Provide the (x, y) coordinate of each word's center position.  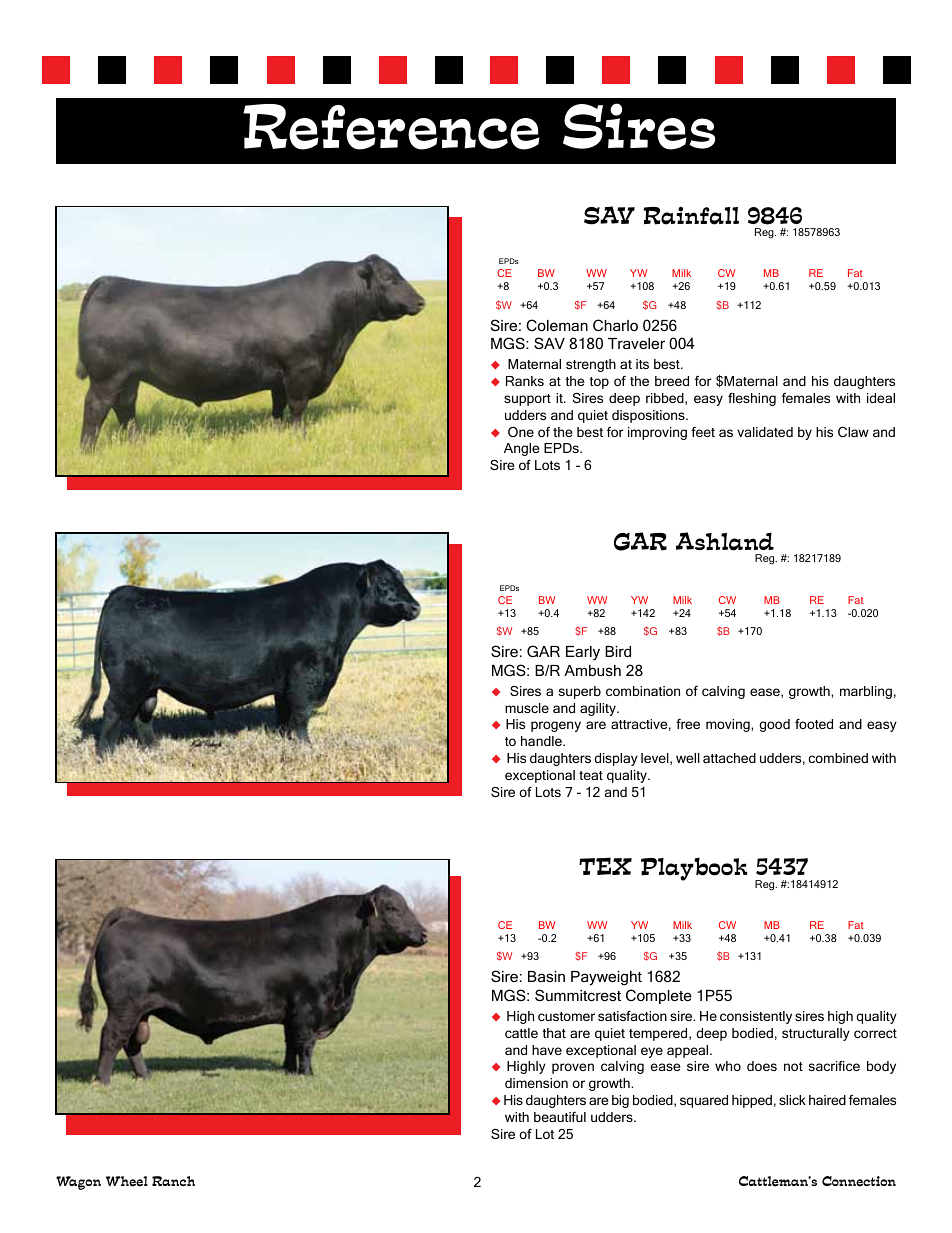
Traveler (636, 343)
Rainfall (691, 216)
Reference (391, 127)
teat (591, 775)
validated (765, 432)
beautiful (560, 1117)
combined (838, 758)
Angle (522, 449)
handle (542, 741)
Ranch (173, 1181)
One (521, 432)
